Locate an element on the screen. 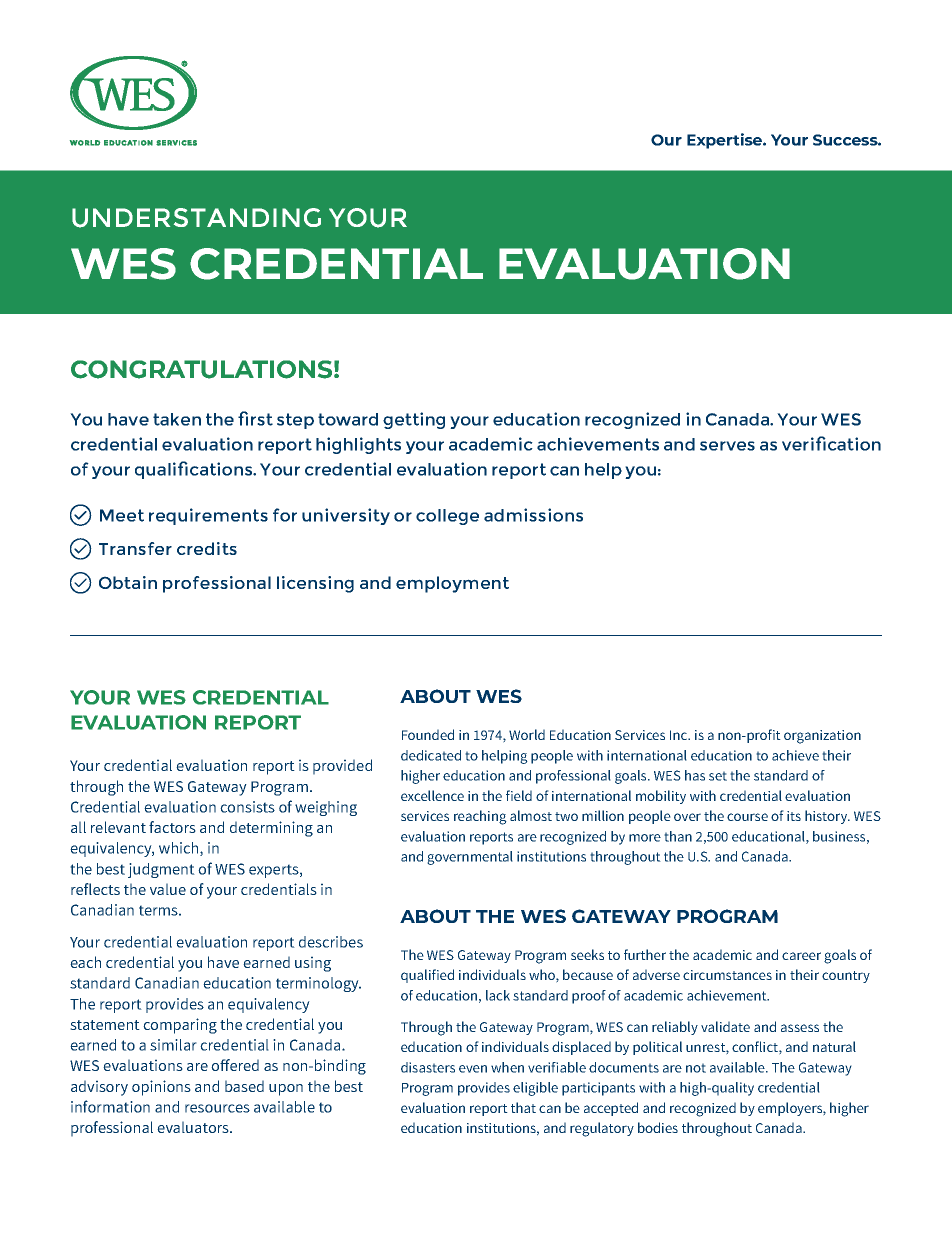 The image size is (952, 1233). college is located at coordinates (447, 517).
